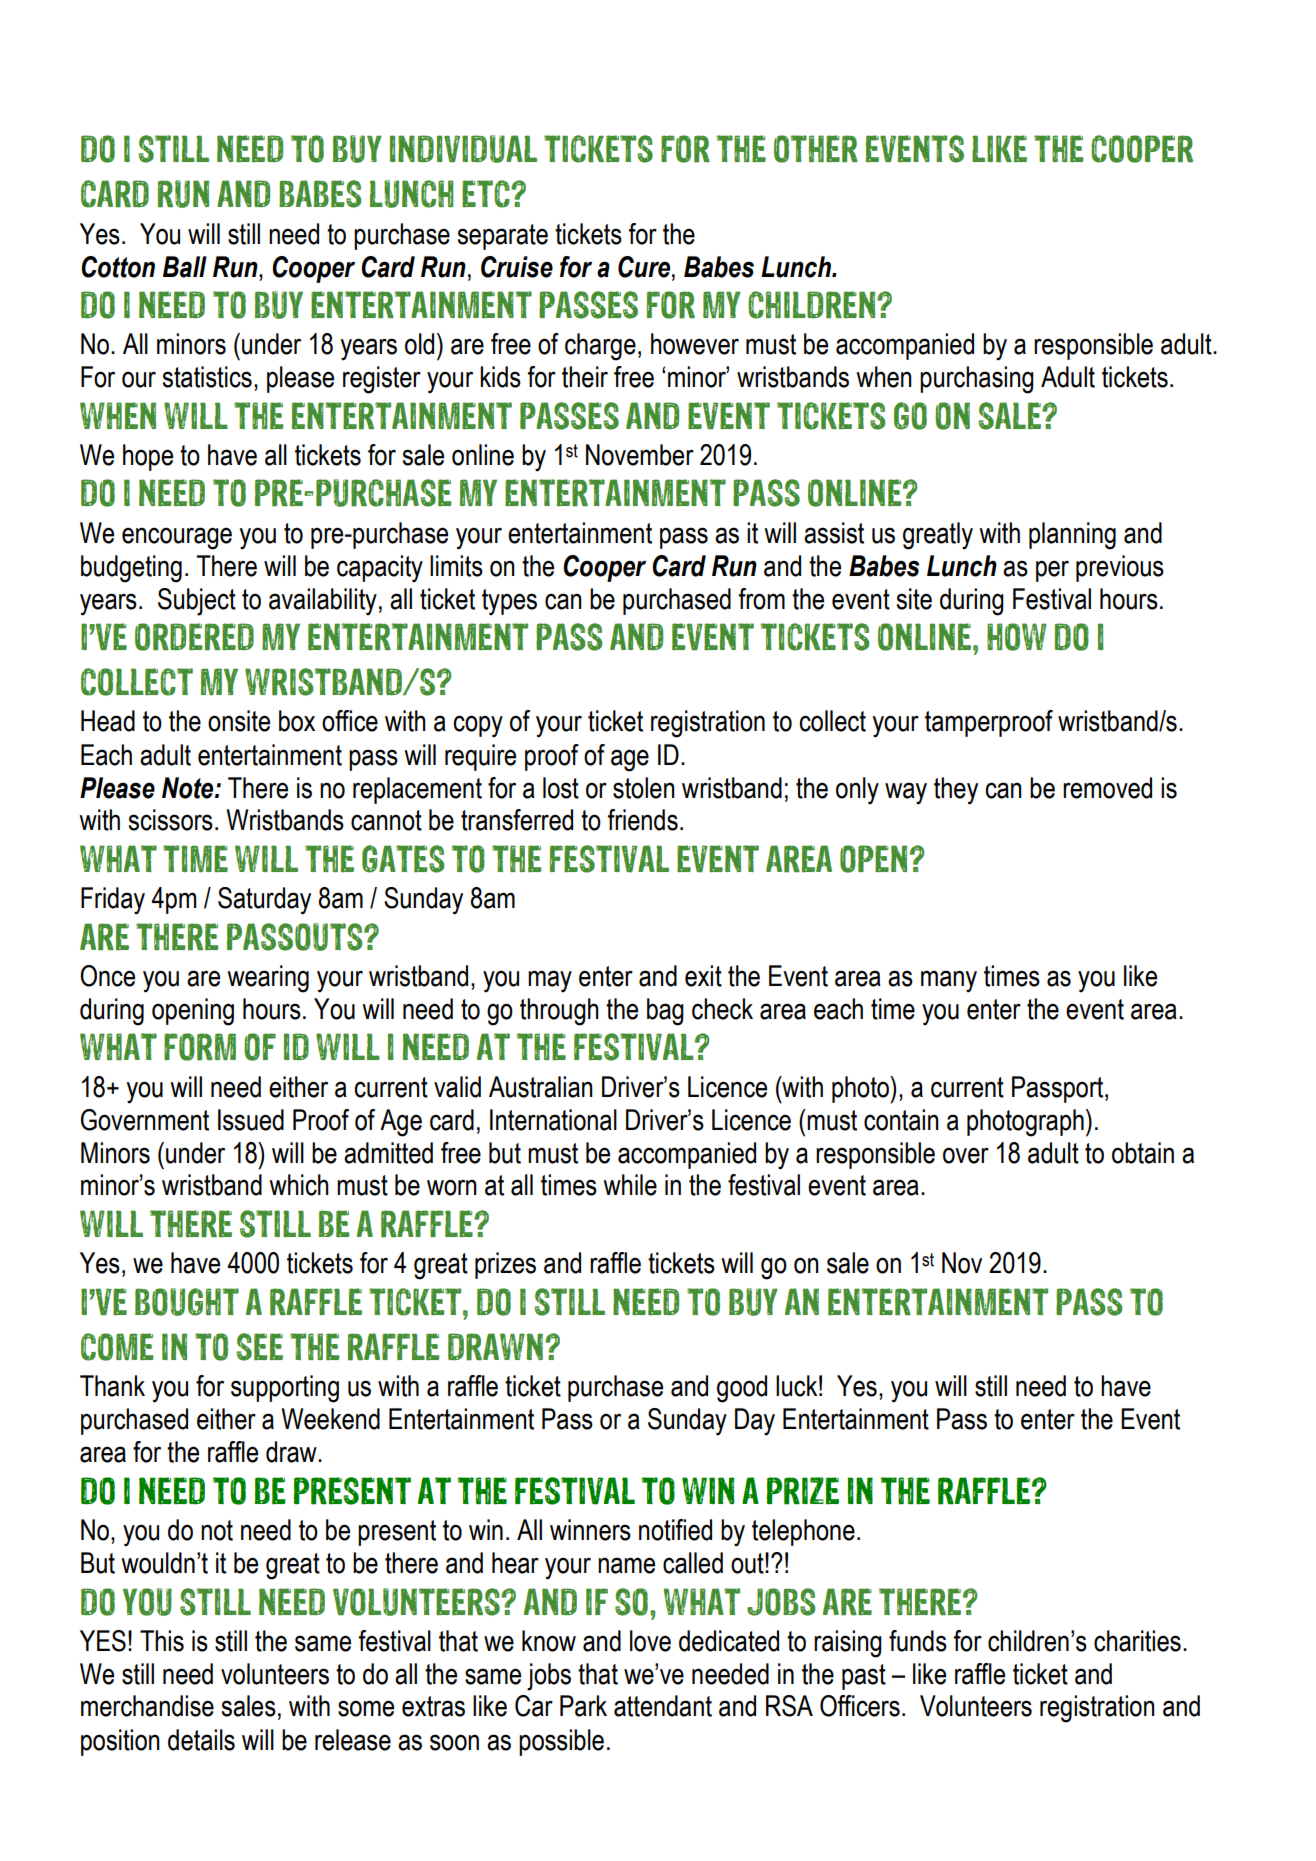 This page has width=1316, height=1861. What do you see at coordinates (297, 721) in the page?
I see `box` at bounding box center [297, 721].
